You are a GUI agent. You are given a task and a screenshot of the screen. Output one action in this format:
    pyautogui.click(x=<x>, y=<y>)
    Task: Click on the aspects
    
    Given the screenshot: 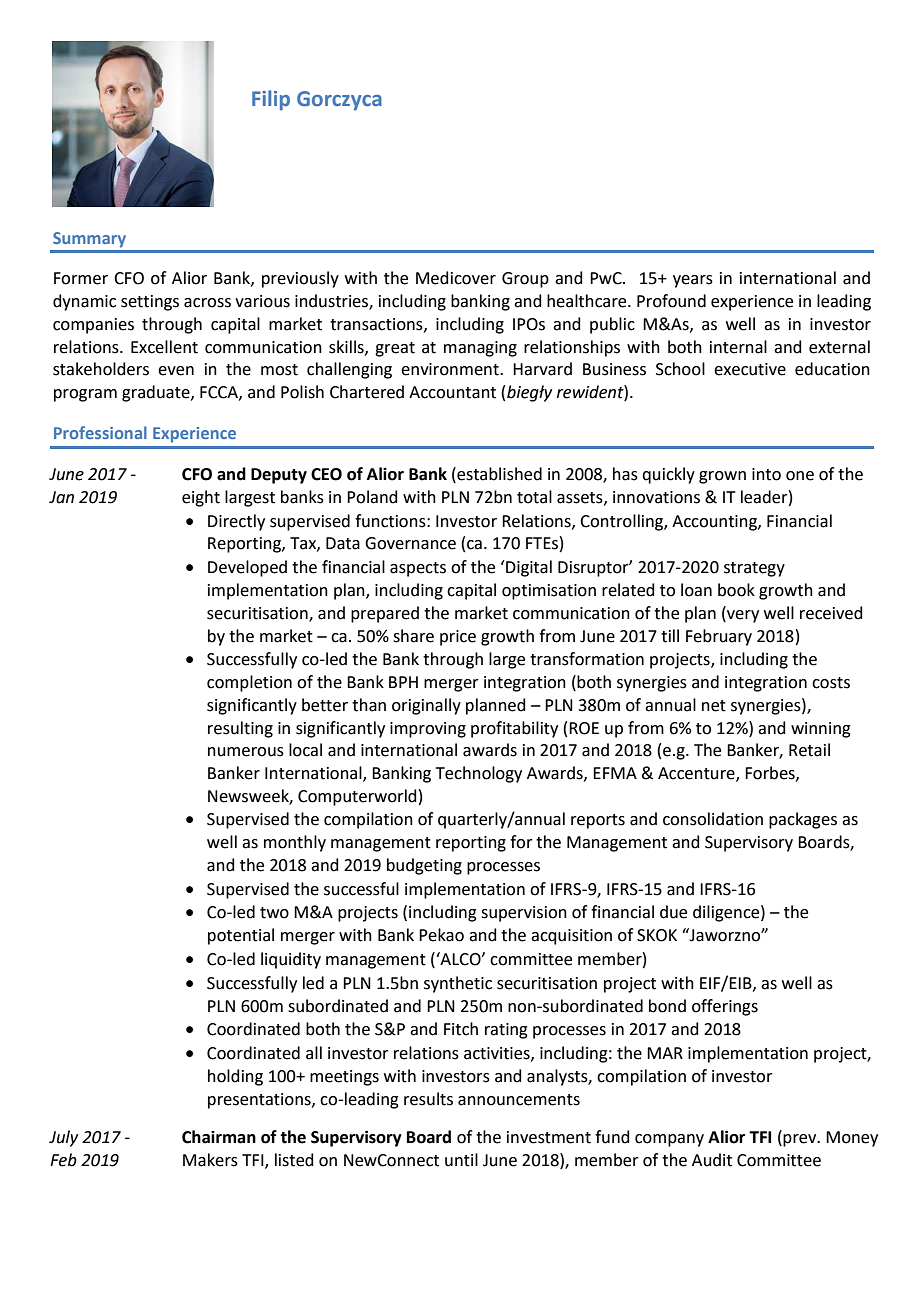 What is the action you would take?
    pyautogui.click(x=418, y=569)
